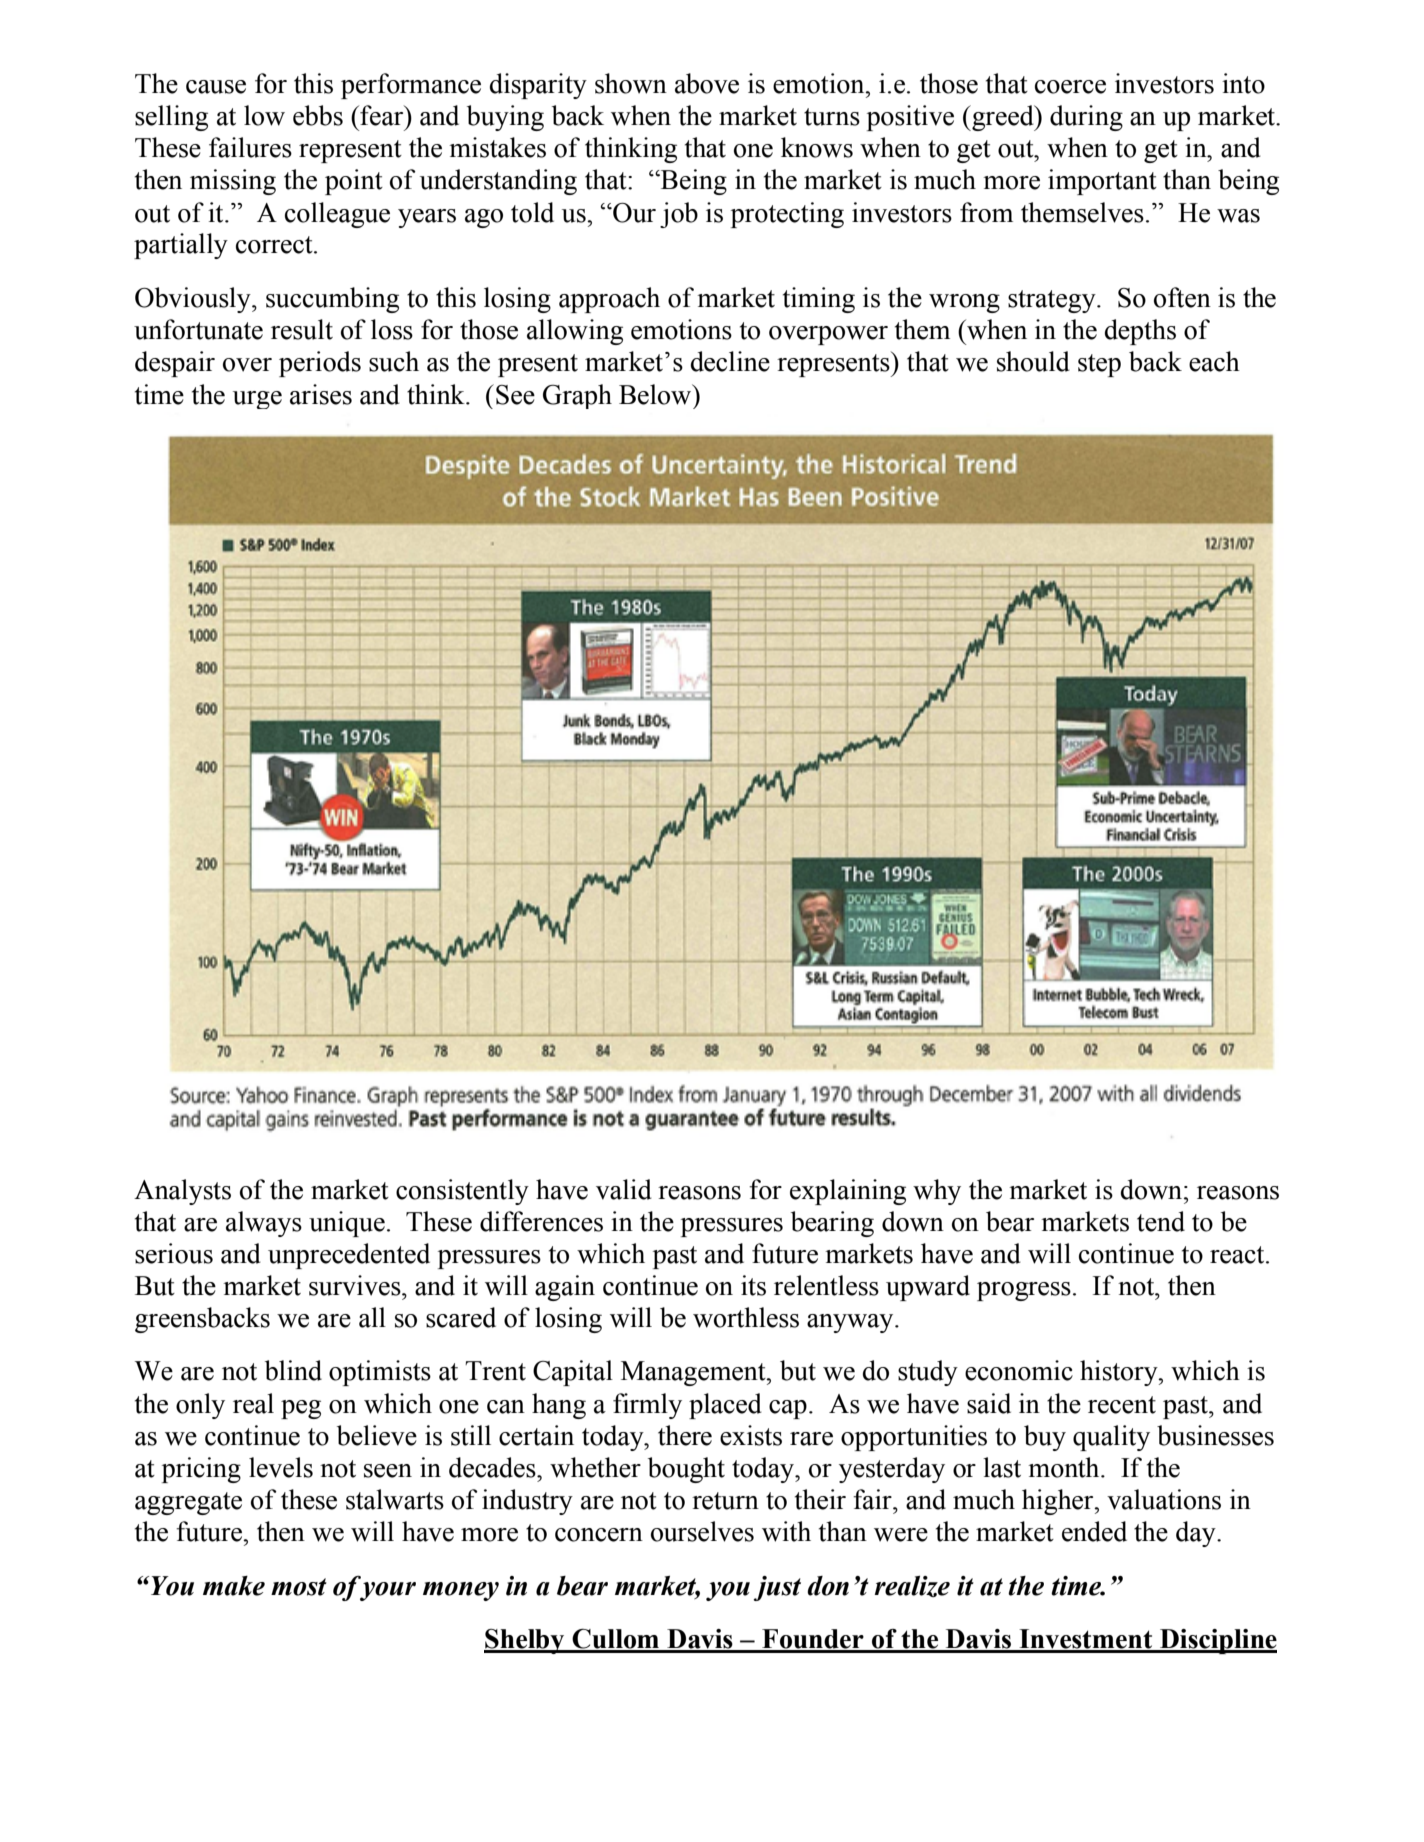 Image resolution: width=1424 pixels, height=1842 pixels. Describe the element at coordinates (624, 1189) in the screenshot. I see `valid` at that location.
